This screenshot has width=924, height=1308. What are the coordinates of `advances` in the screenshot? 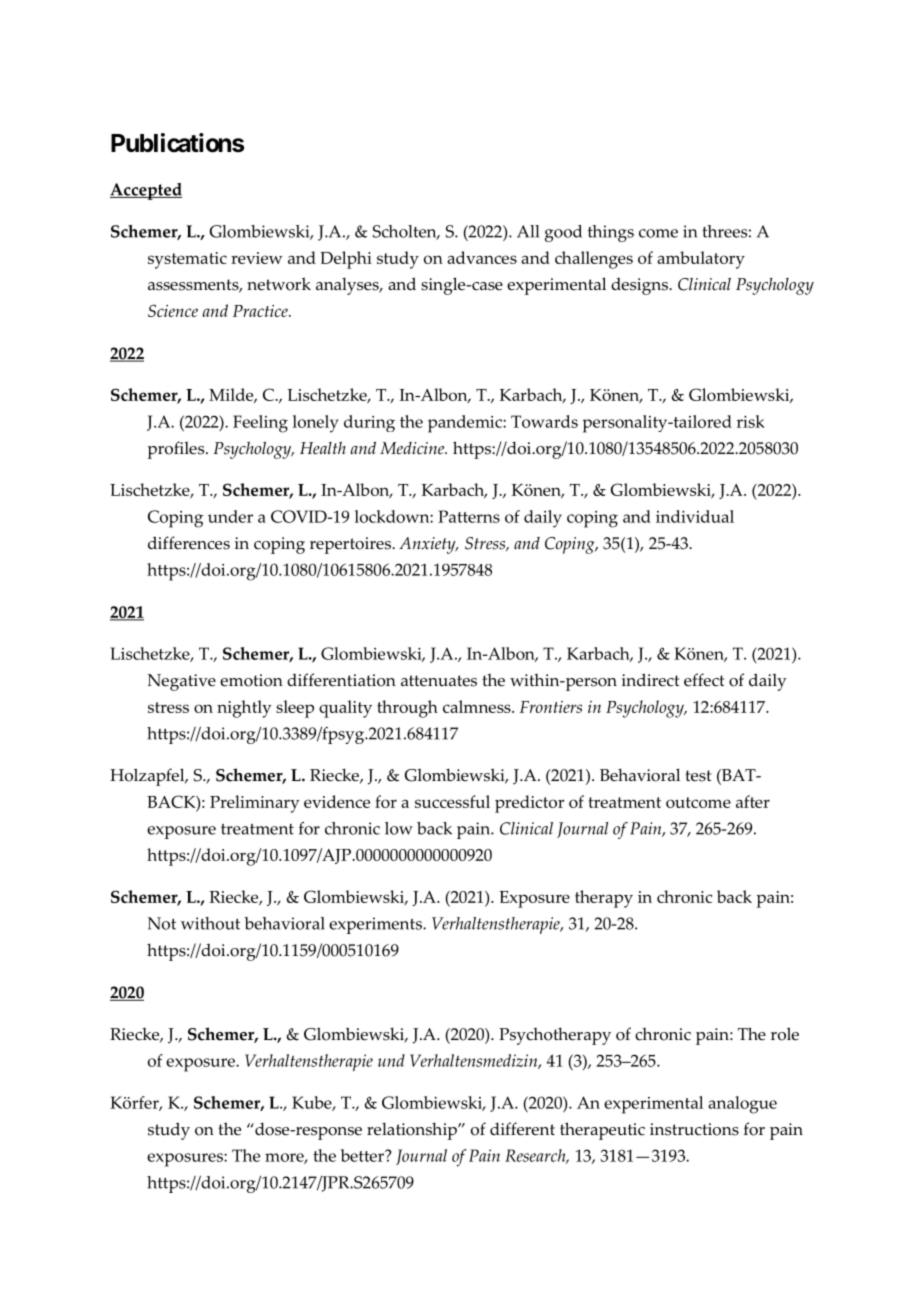 It's located at (482, 257).
